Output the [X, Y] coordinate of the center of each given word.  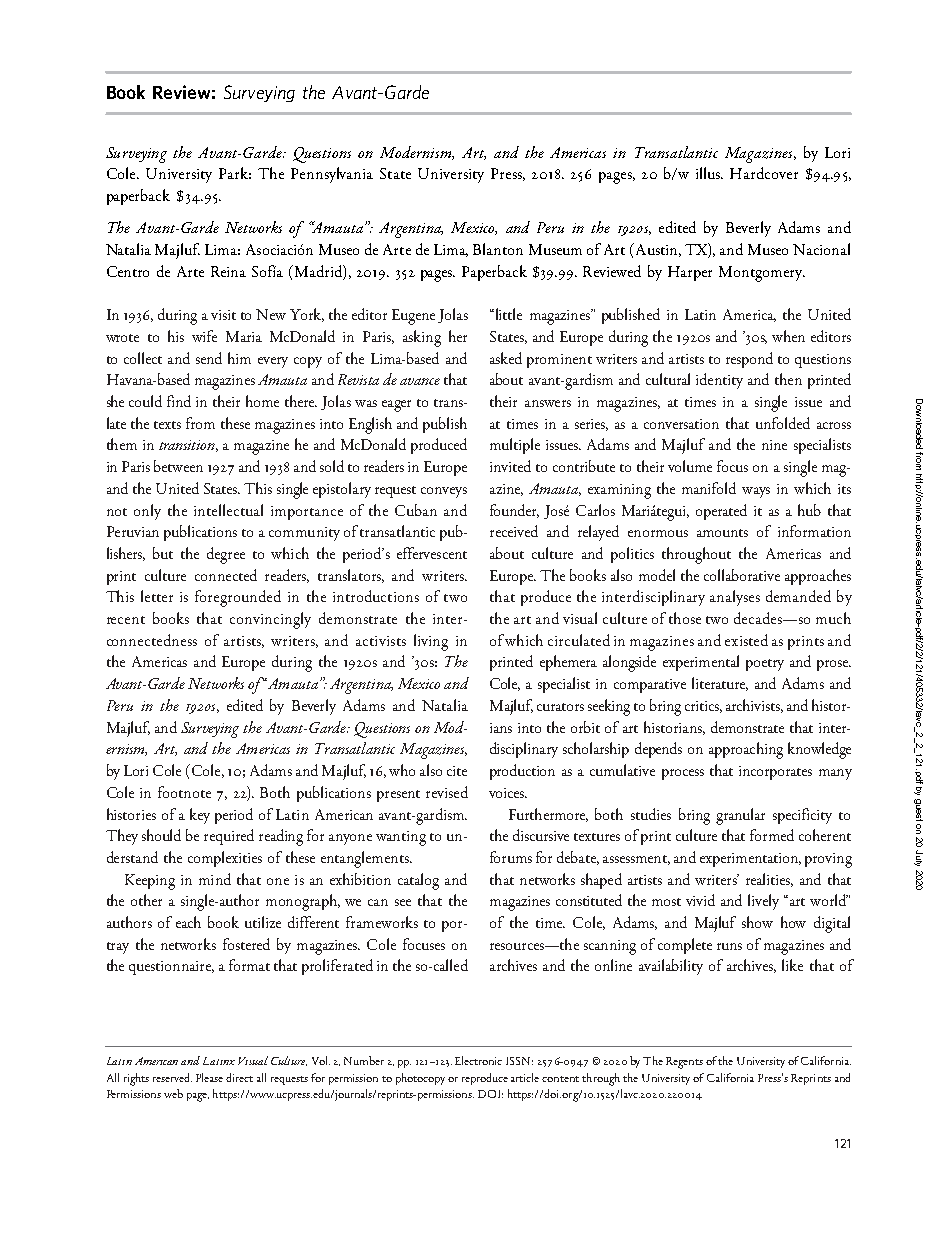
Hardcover [764, 173]
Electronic [478, 1060]
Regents [684, 1063]
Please [209, 1077]
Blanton [498, 249]
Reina [228, 271]
